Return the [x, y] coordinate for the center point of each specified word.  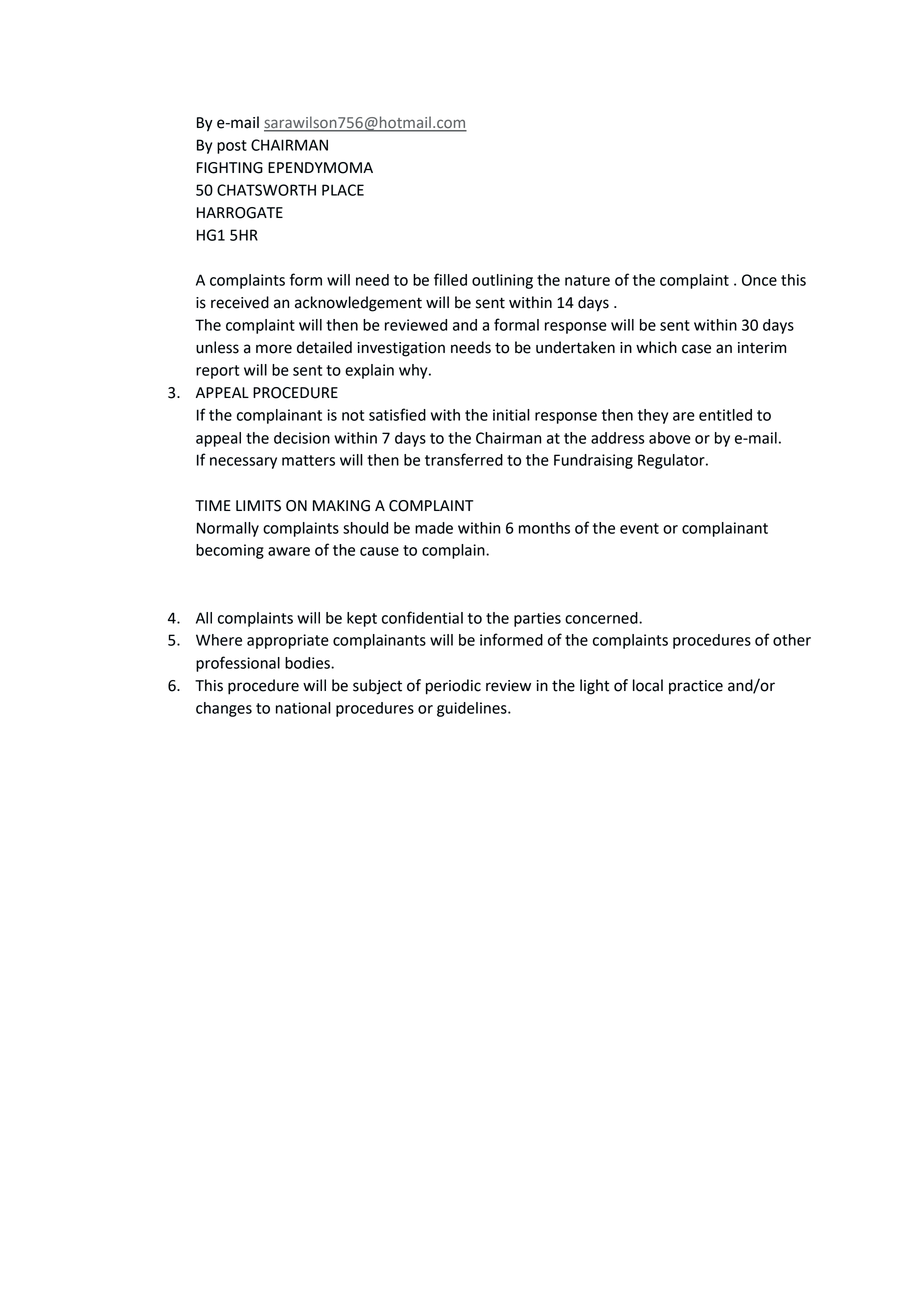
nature [587, 280]
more [274, 349]
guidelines [473, 709]
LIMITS [258, 506]
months [544, 528]
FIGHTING [230, 168]
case [696, 349]
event [639, 528]
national [303, 708]
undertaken [575, 347]
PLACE [343, 190]
